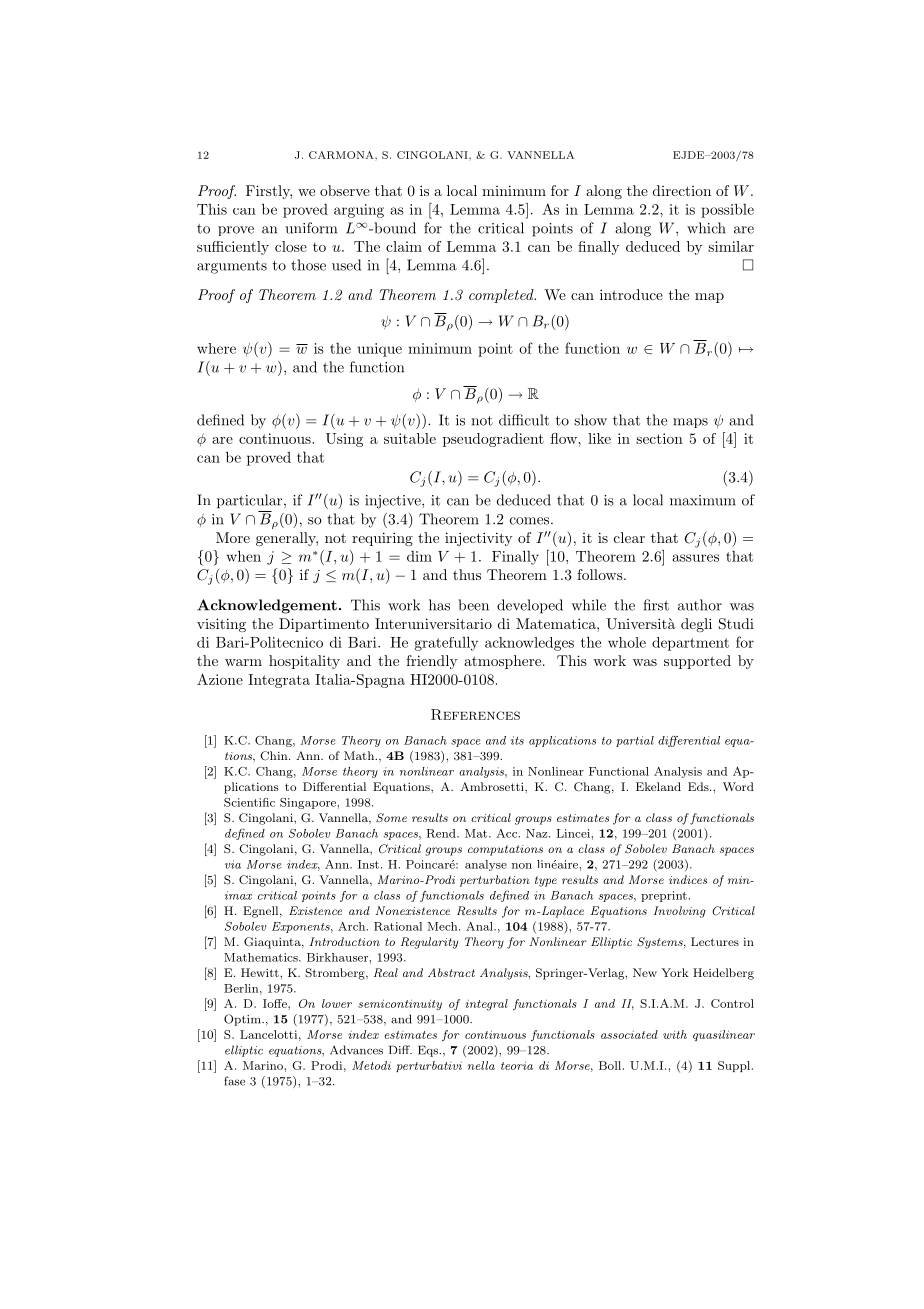  Describe the element at coordinates (682, 190) in the screenshot. I see `direction` at that location.
